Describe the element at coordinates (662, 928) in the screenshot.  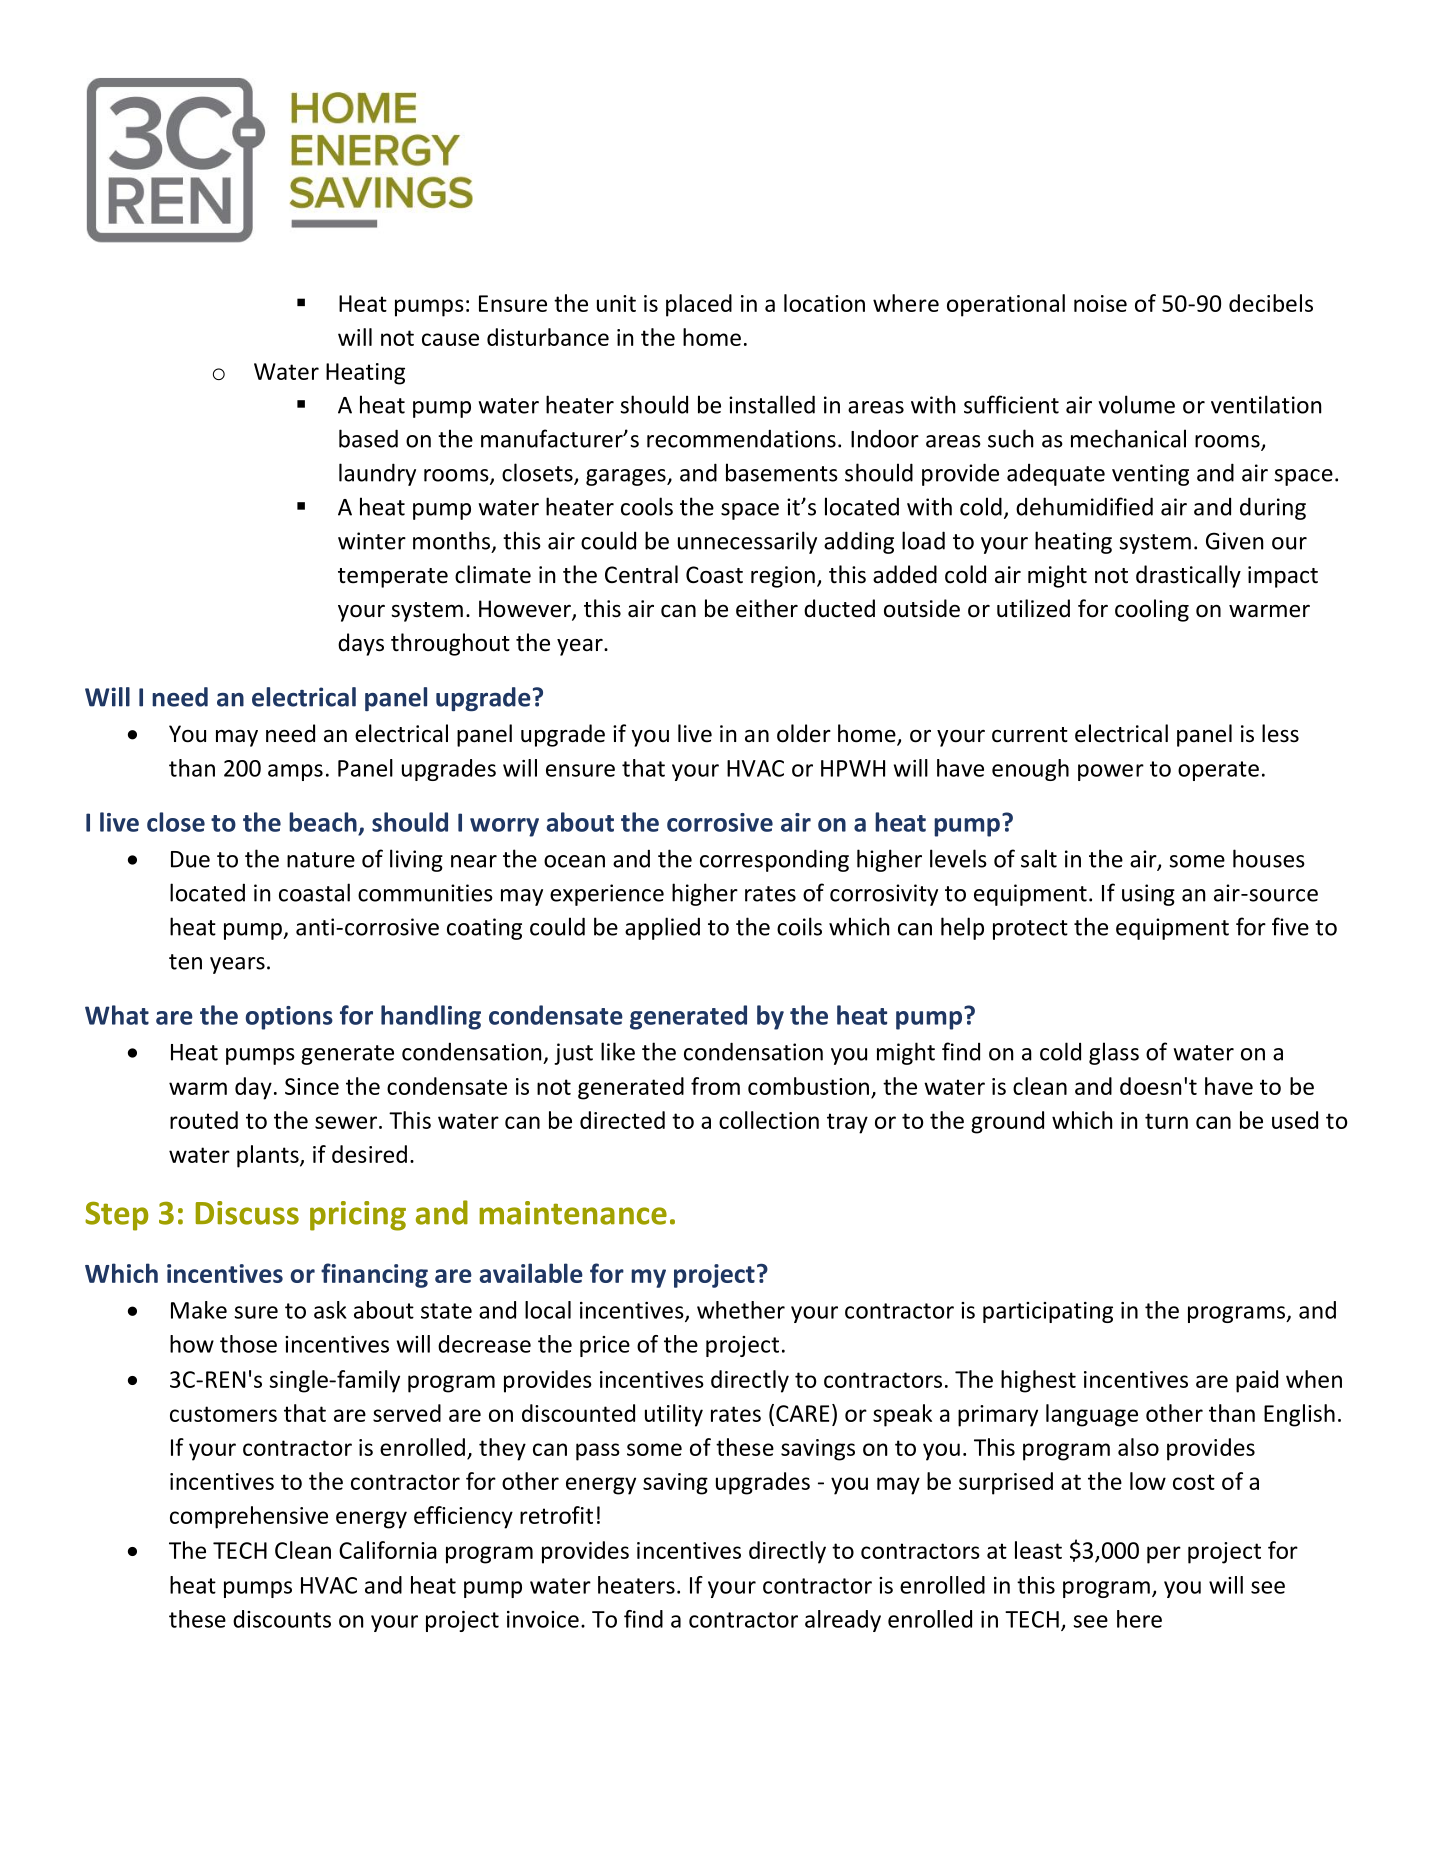
I see `applied` at that location.
